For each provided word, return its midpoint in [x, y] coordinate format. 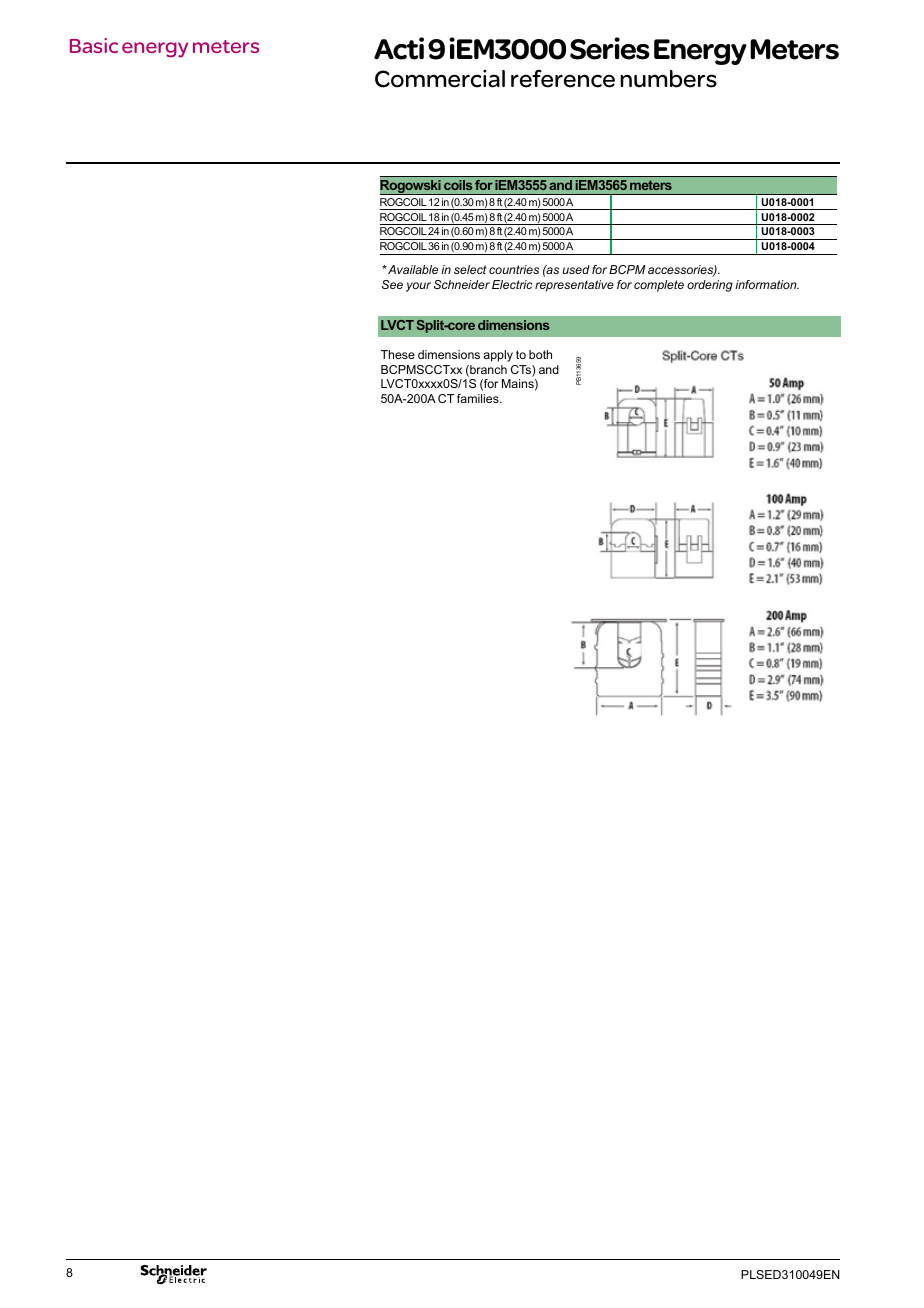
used [576, 269]
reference [563, 78]
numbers [668, 79]
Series [610, 48]
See [392, 284]
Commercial [440, 79]
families [479, 398]
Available [412, 269]
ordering [710, 286]
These [398, 354]
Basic [94, 45]
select [470, 269]
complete [659, 286]
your [418, 287]
